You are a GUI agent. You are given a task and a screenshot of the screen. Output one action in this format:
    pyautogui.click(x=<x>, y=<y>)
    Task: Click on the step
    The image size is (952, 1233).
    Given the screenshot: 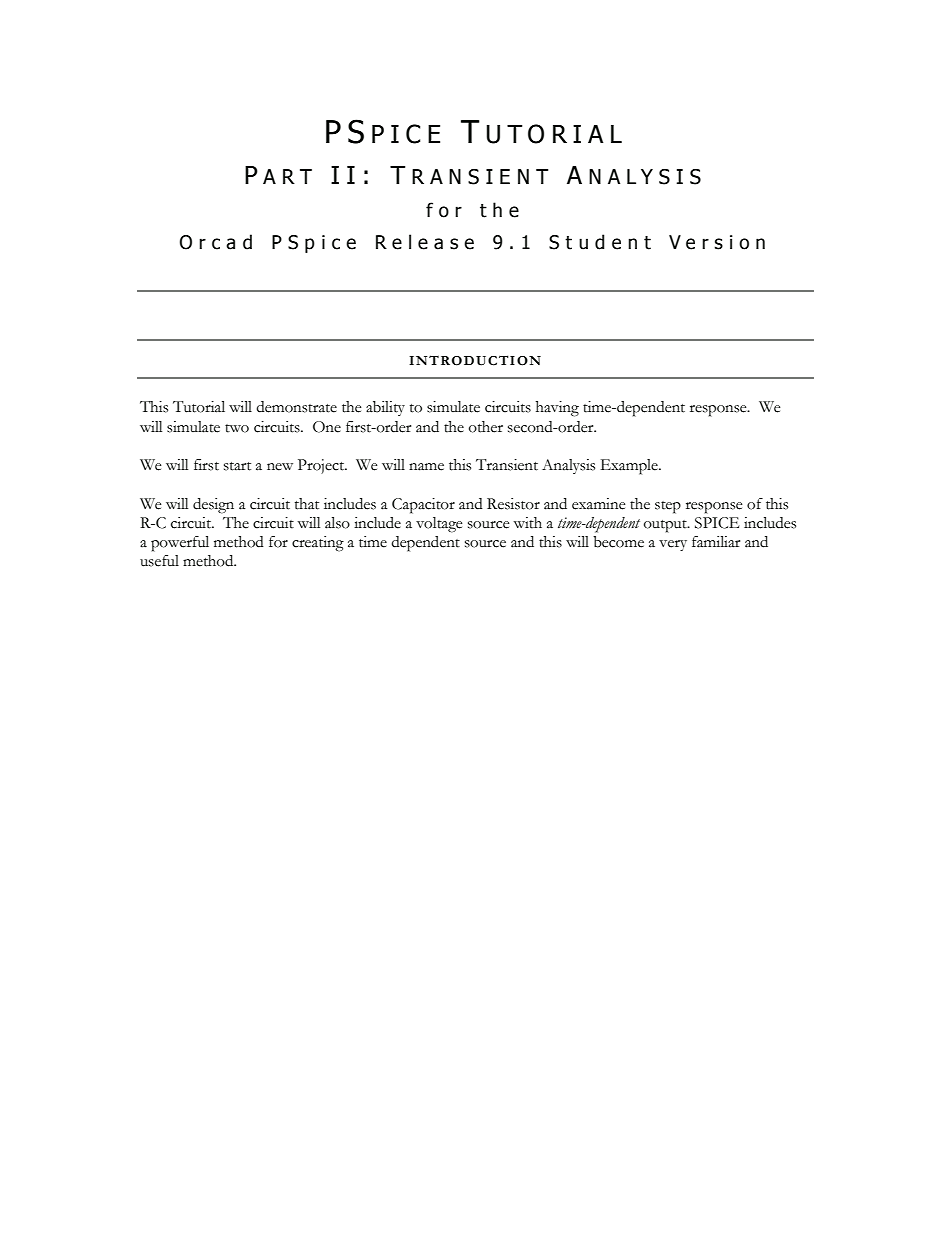 What is the action you would take?
    pyautogui.click(x=668, y=507)
